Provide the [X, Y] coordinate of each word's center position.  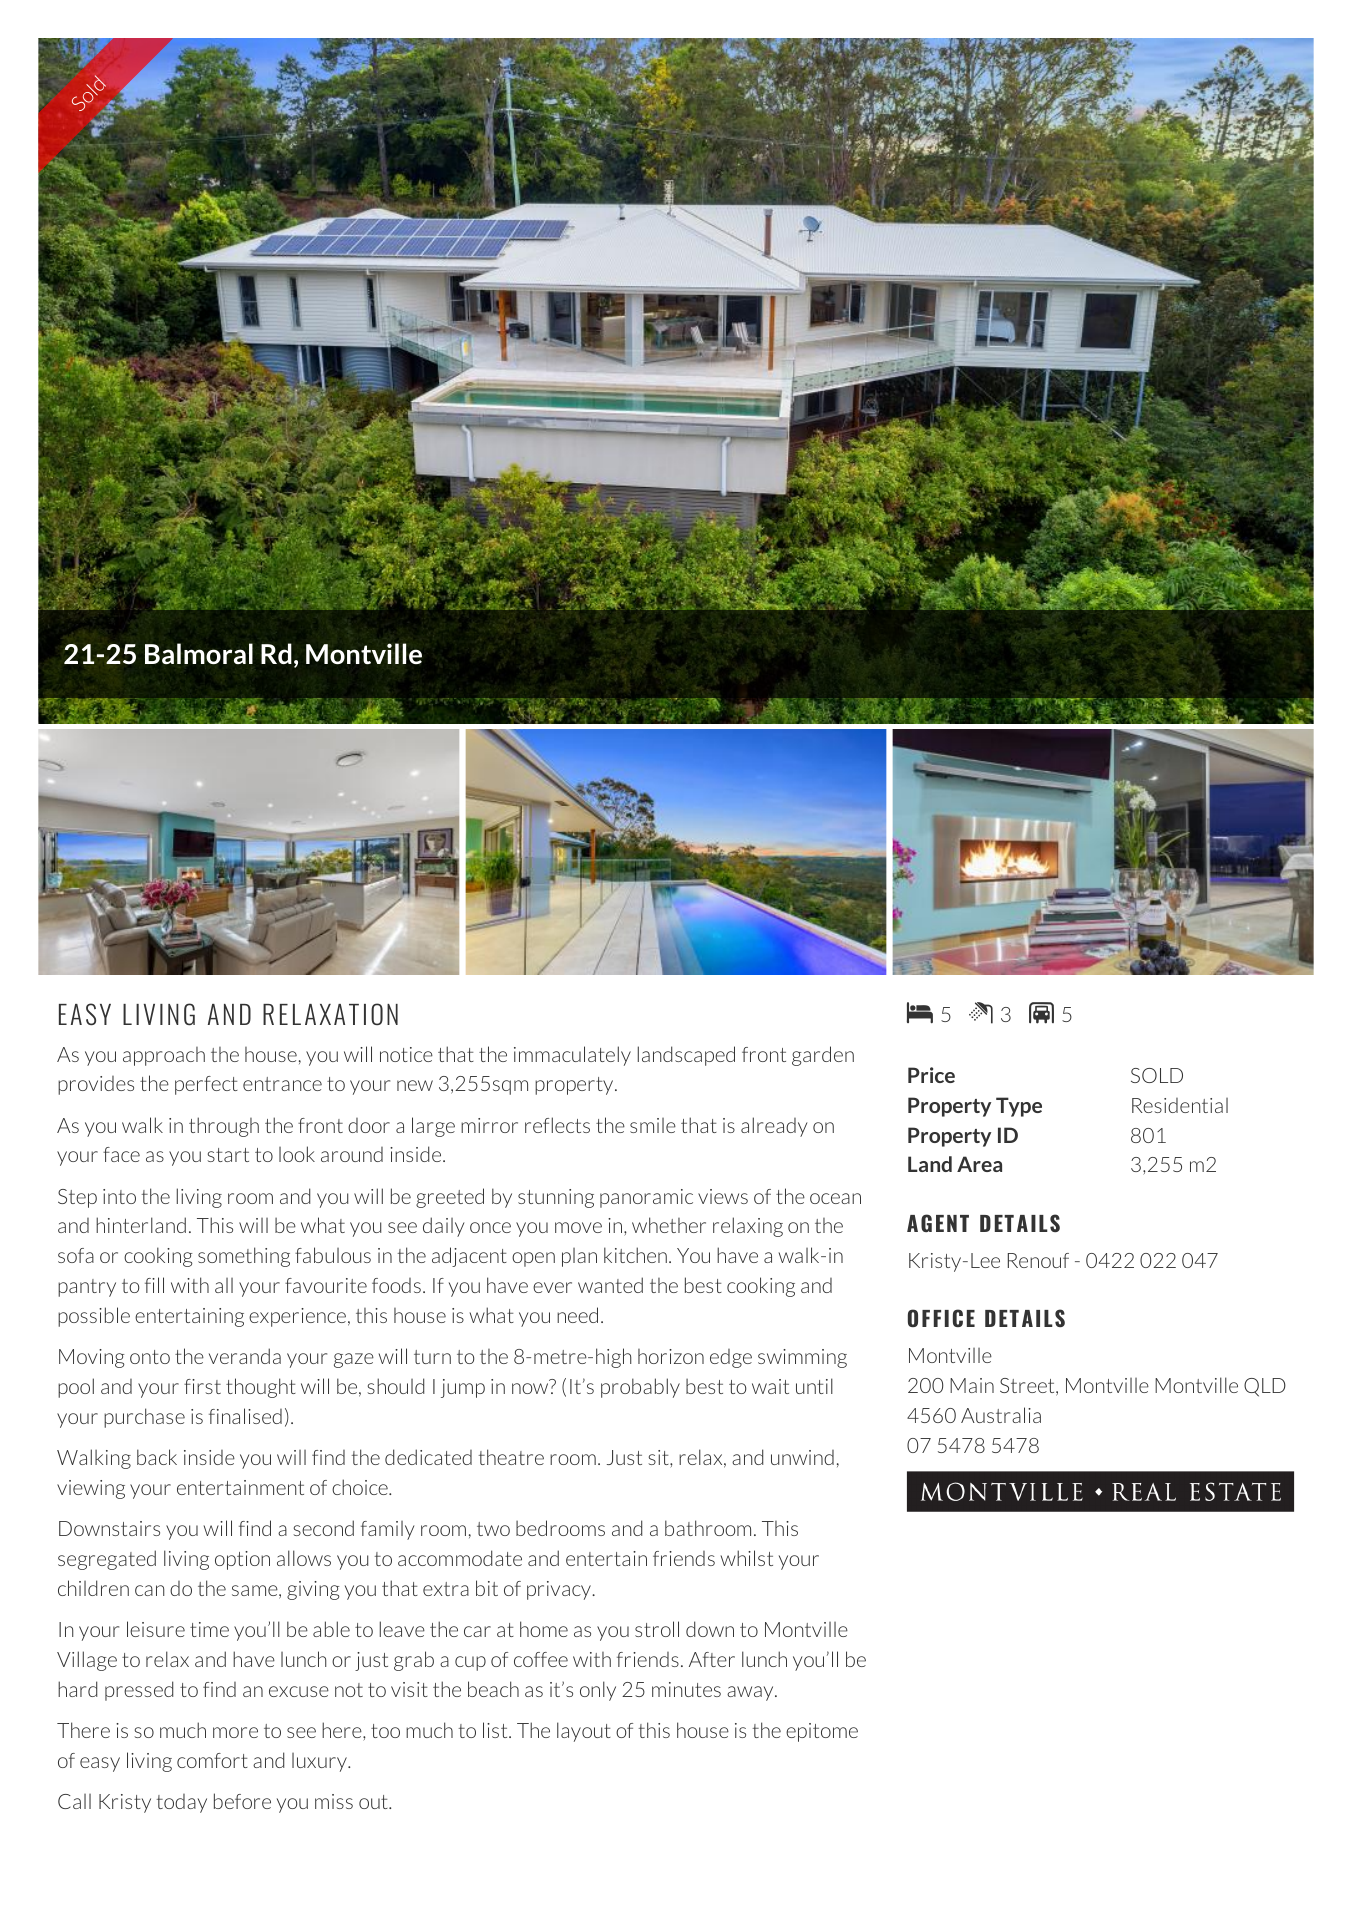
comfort [212, 1760]
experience [297, 1317]
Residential [1180, 1105]
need [577, 1315]
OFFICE [941, 1318]
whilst [747, 1558]
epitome [822, 1732]
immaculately [572, 1056]
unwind [802, 1457]
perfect [206, 1085]
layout [584, 1732]
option [242, 1560]
